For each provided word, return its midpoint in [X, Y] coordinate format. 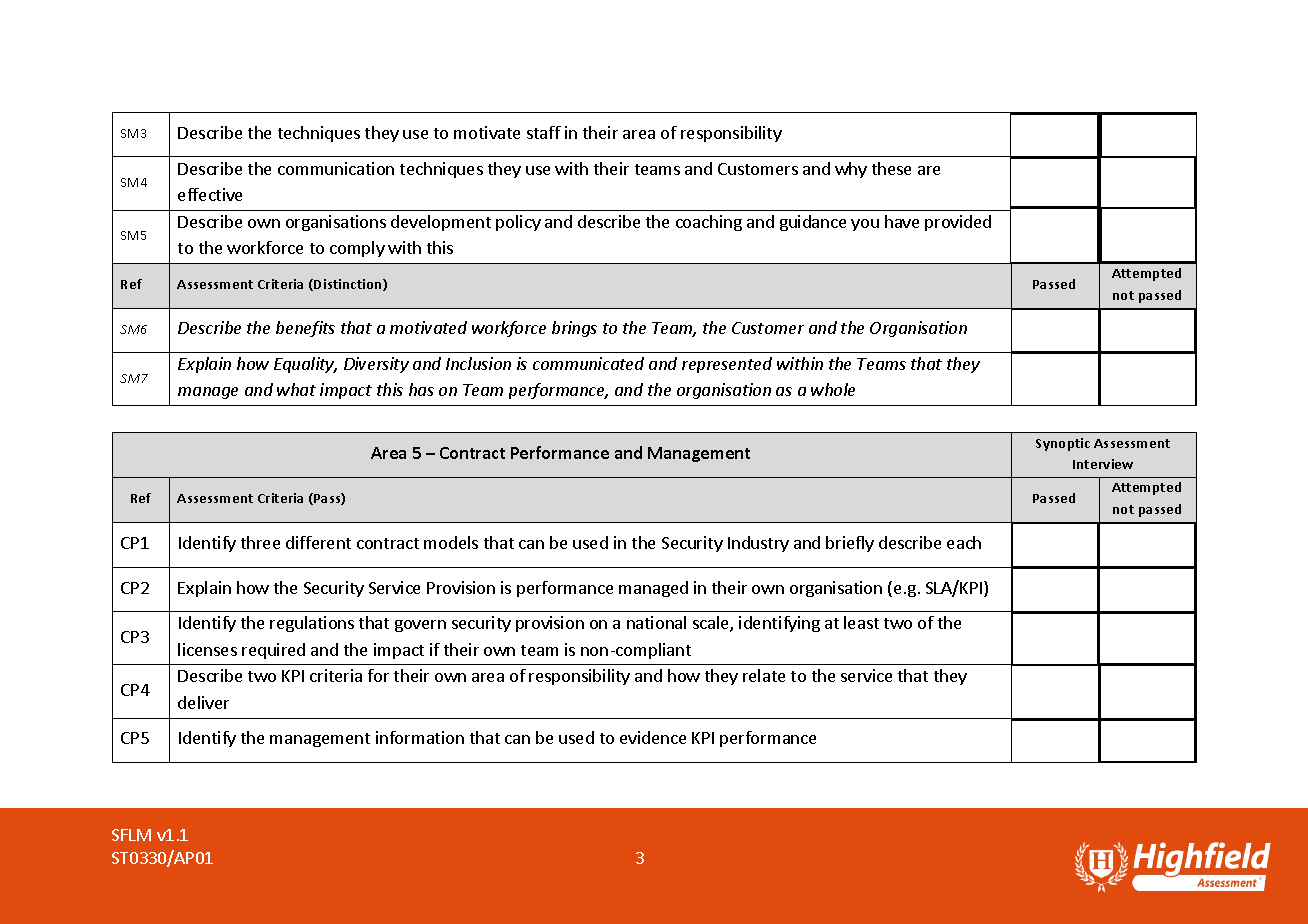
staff [544, 132]
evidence [653, 737]
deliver [203, 702]
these [891, 168]
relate [764, 675]
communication [336, 168]
